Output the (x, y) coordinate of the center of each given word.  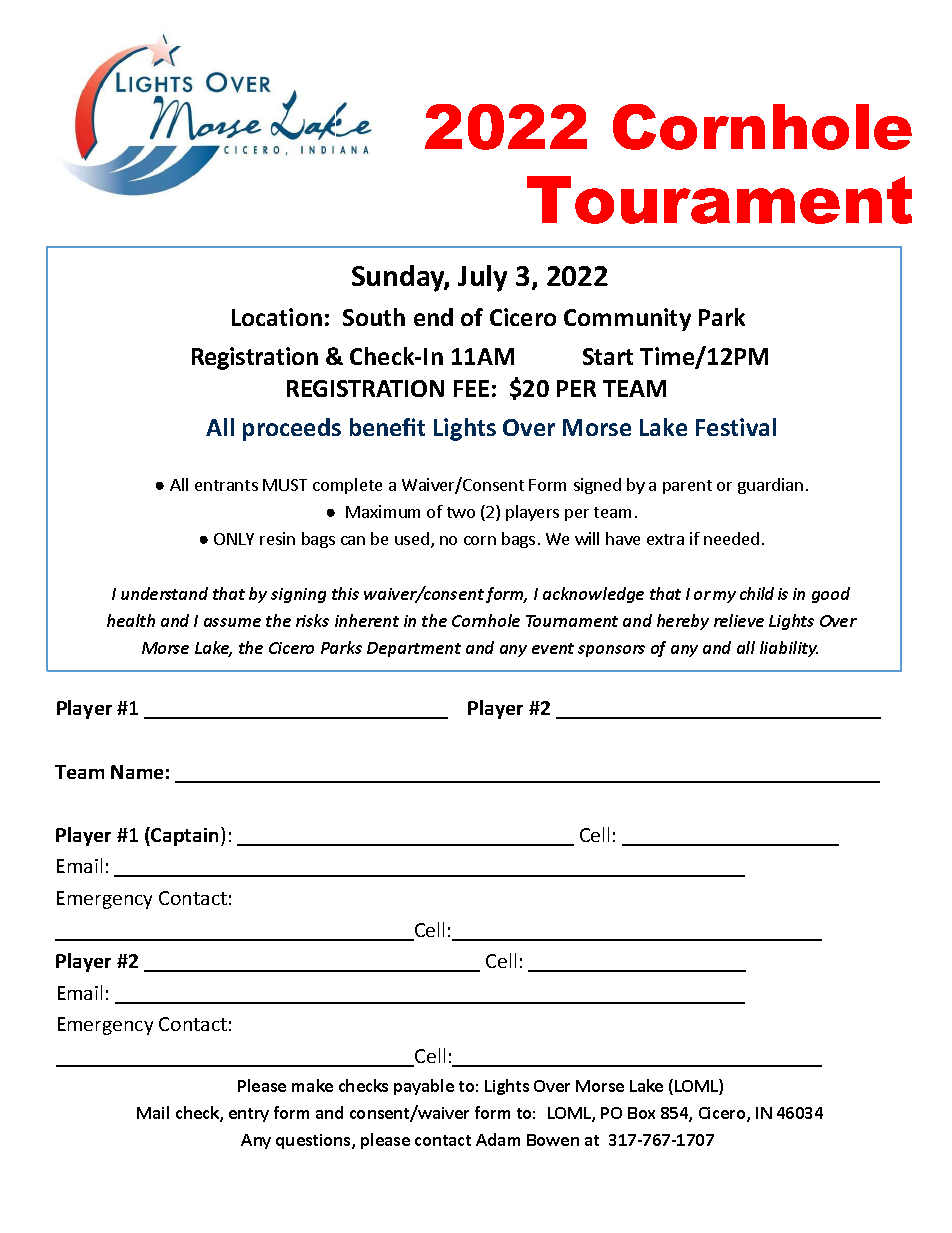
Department (414, 649)
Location (277, 317)
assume (232, 622)
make (312, 1085)
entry (249, 1115)
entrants (226, 485)
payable (424, 1087)
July (482, 278)
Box (641, 1113)
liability (789, 649)
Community (627, 319)
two (461, 512)
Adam (498, 1139)
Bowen (553, 1140)
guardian (770, 486)
